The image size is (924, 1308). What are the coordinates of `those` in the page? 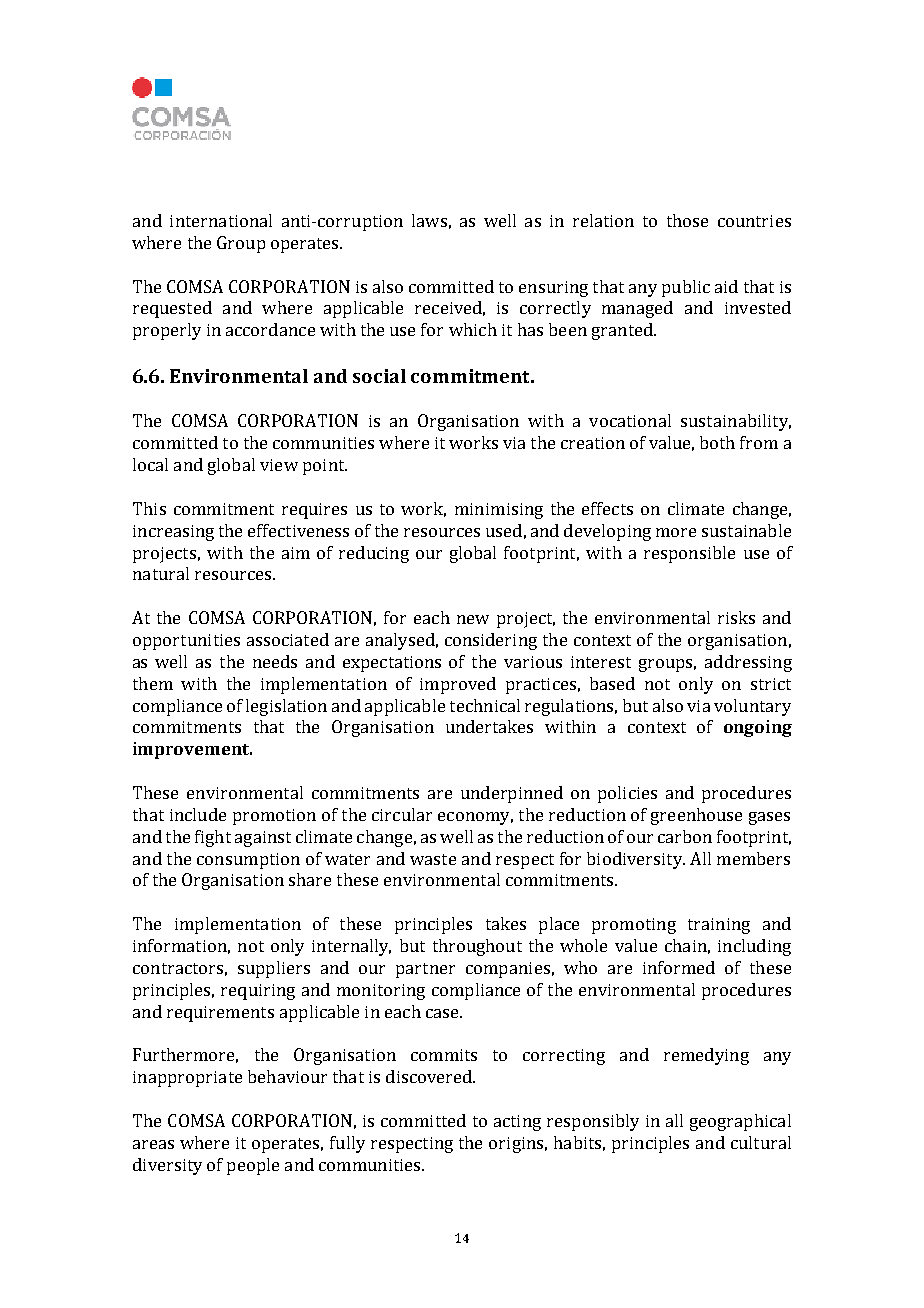 It's located at (687, 220).
